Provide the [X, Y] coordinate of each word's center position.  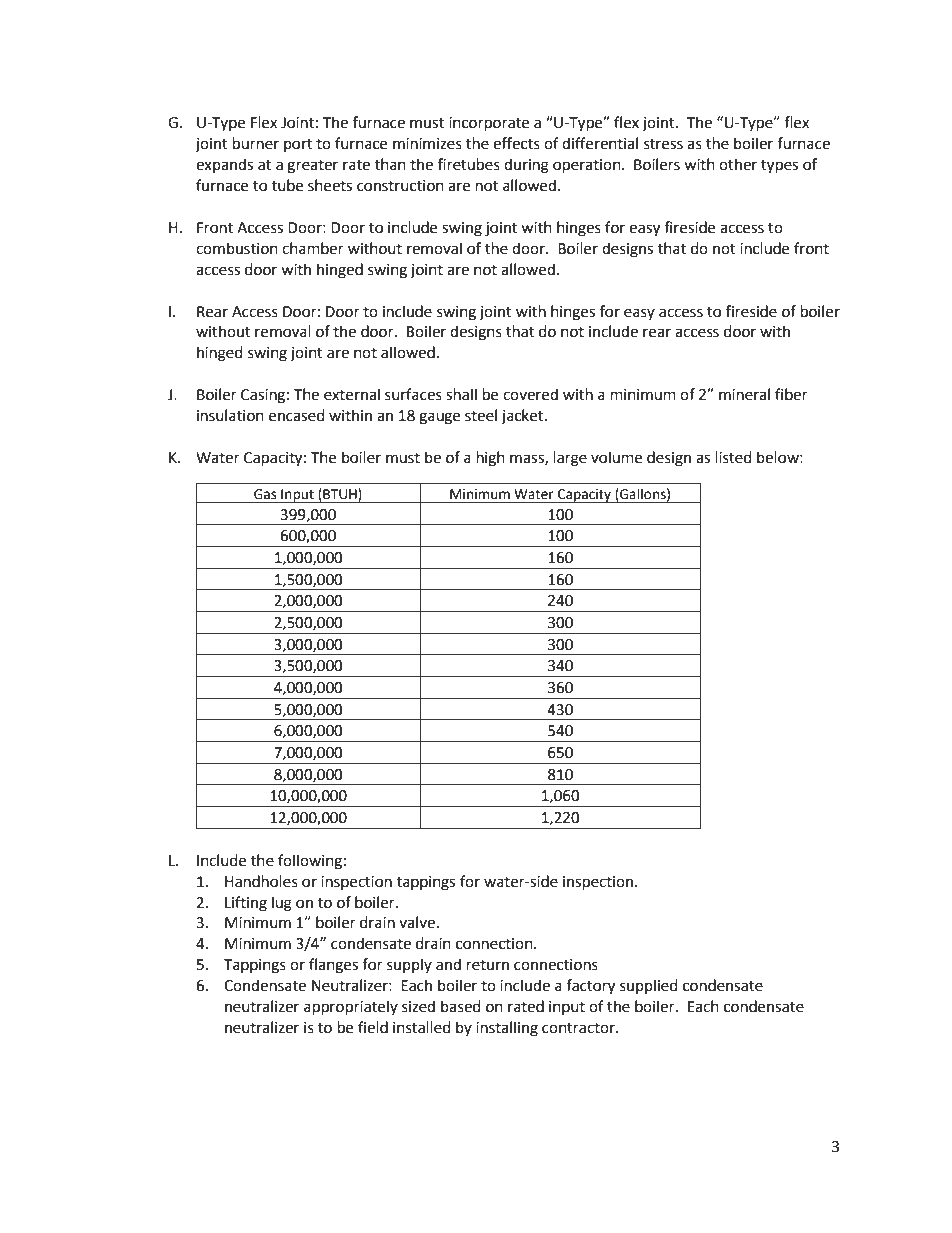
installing [507, 1029]
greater [312, 167]
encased [297, 415]
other [738, 164]
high [491, 459]
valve [417, 922]
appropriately [351, 1008]
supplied [649, 986]
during [526, 166]
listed [734, 457]
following [310, 862]
